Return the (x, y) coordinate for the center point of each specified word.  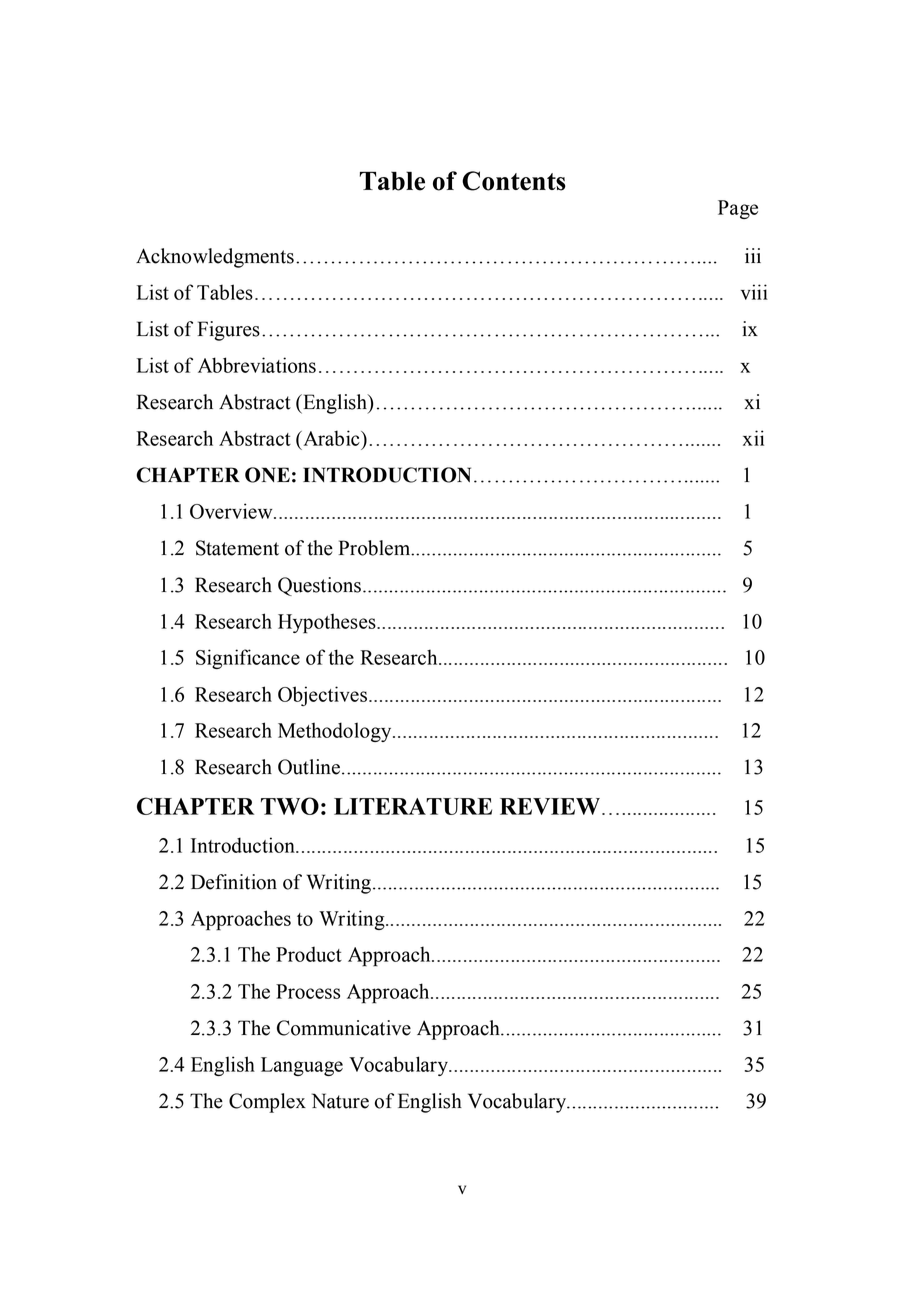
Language (302, 1066)
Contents (514, 181)
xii (753, 438)
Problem (375, 548)
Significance (248, 659)
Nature (340, 1101)
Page (738, 209)
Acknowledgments (215, 258)
